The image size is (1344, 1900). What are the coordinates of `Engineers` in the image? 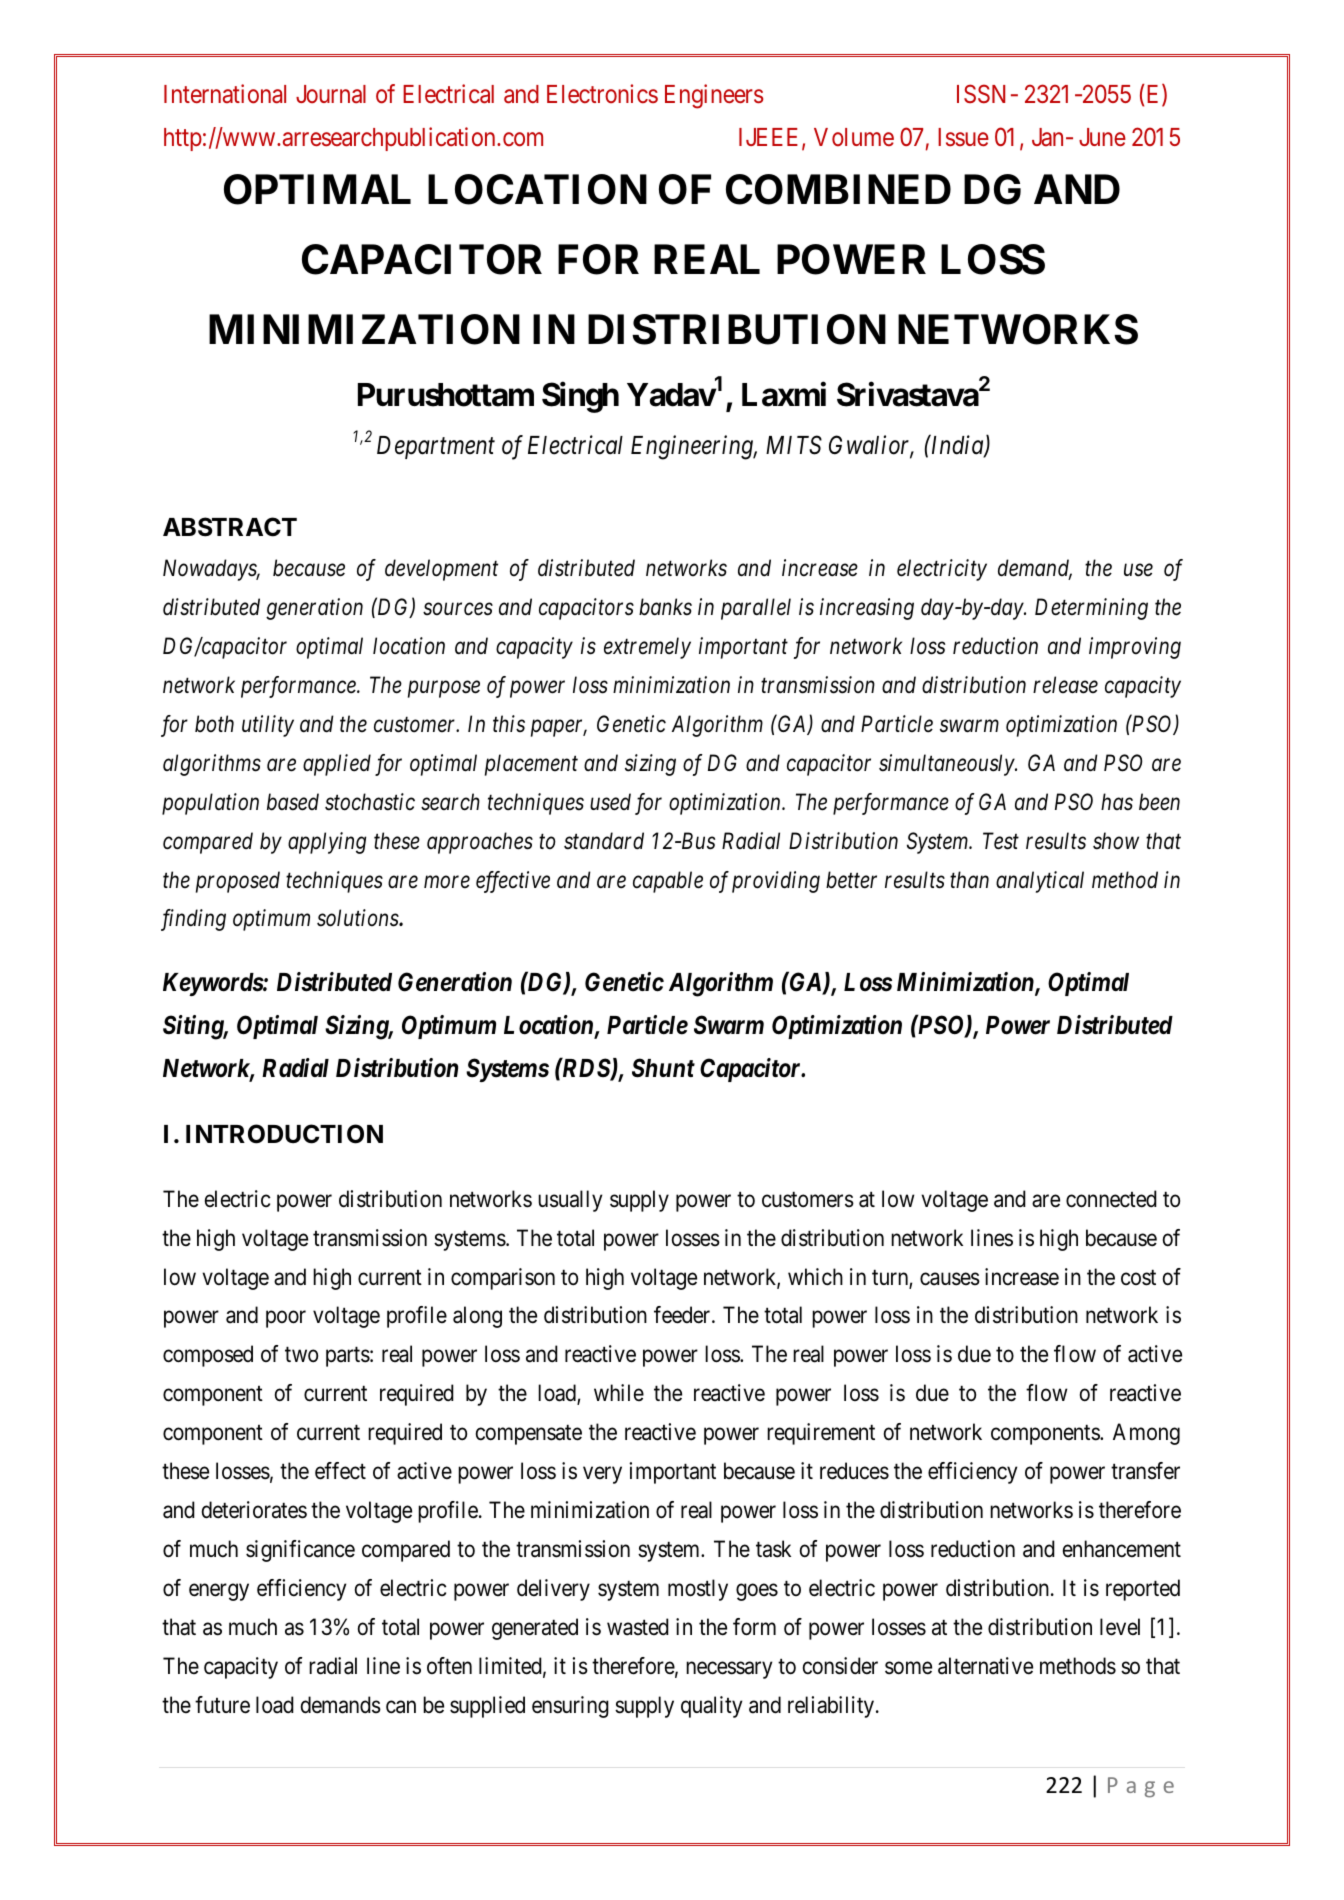 It's located at (714, 96).
